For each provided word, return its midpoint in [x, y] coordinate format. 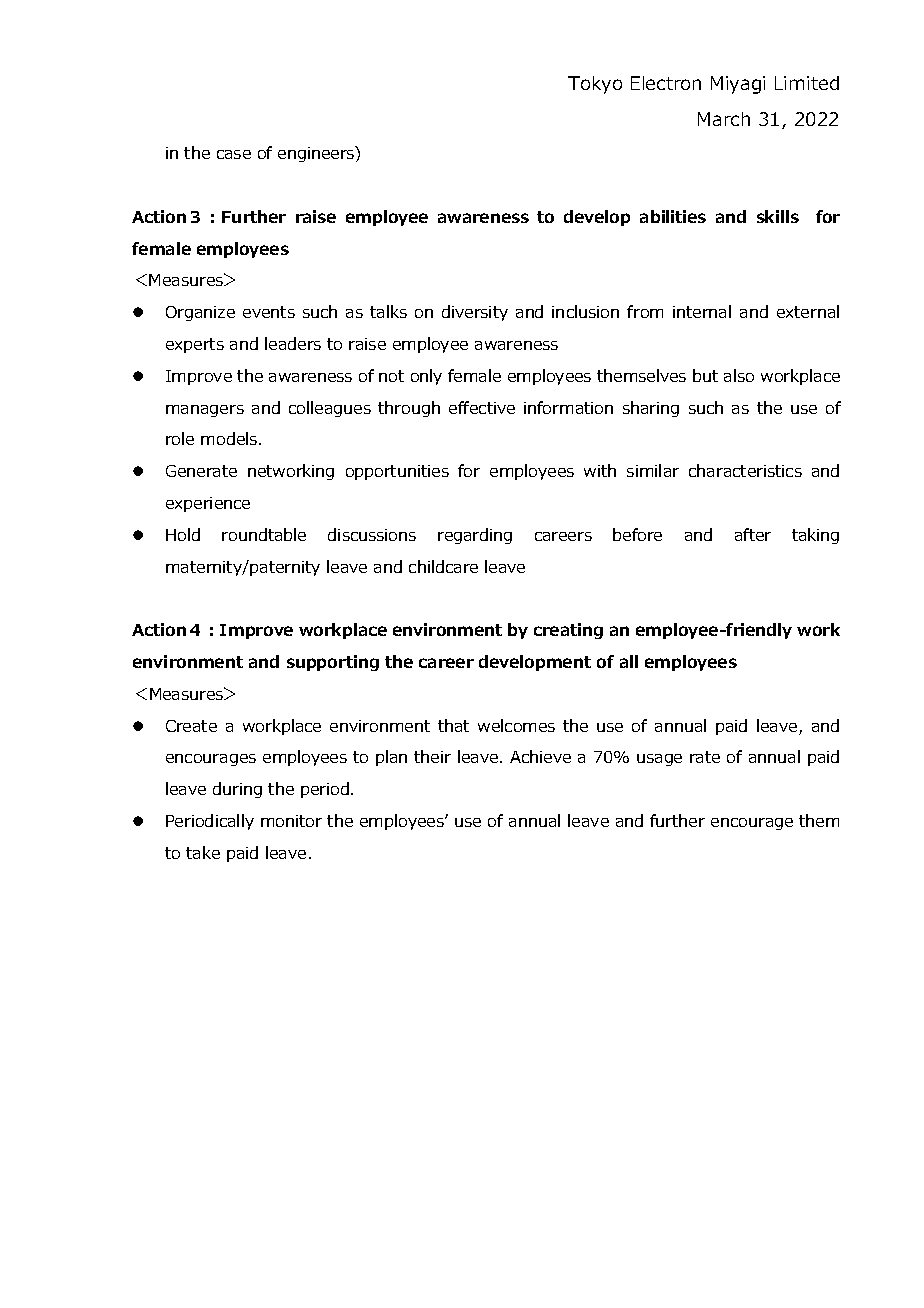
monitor [291, 821]
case [234, 154]
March [724, 119]
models [230, 438]
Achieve [540, 756]
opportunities [397, 472]
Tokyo [595, 85]
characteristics [745, 470]
